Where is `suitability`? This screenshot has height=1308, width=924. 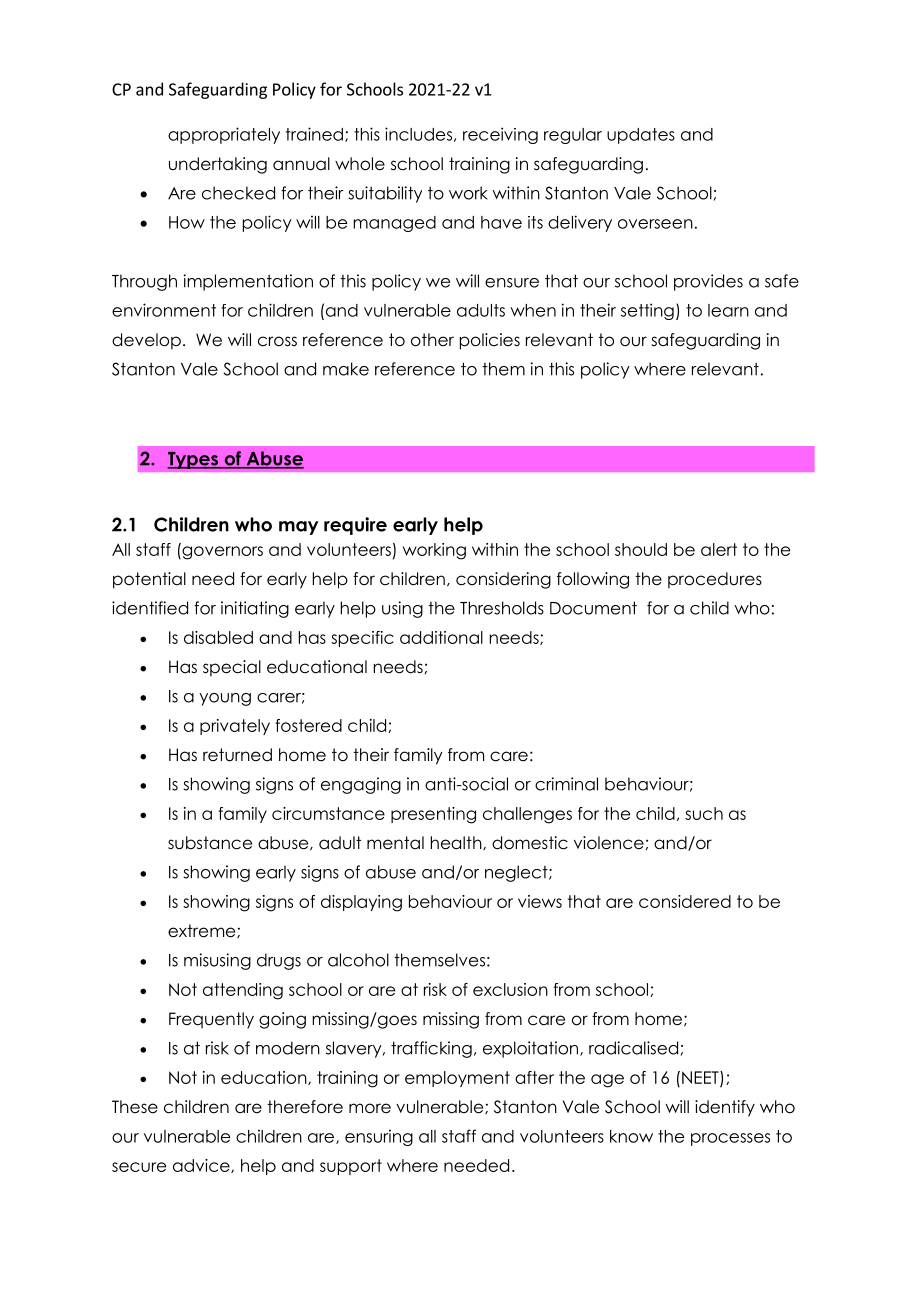
suitability is located at coordinates (385, 194).
